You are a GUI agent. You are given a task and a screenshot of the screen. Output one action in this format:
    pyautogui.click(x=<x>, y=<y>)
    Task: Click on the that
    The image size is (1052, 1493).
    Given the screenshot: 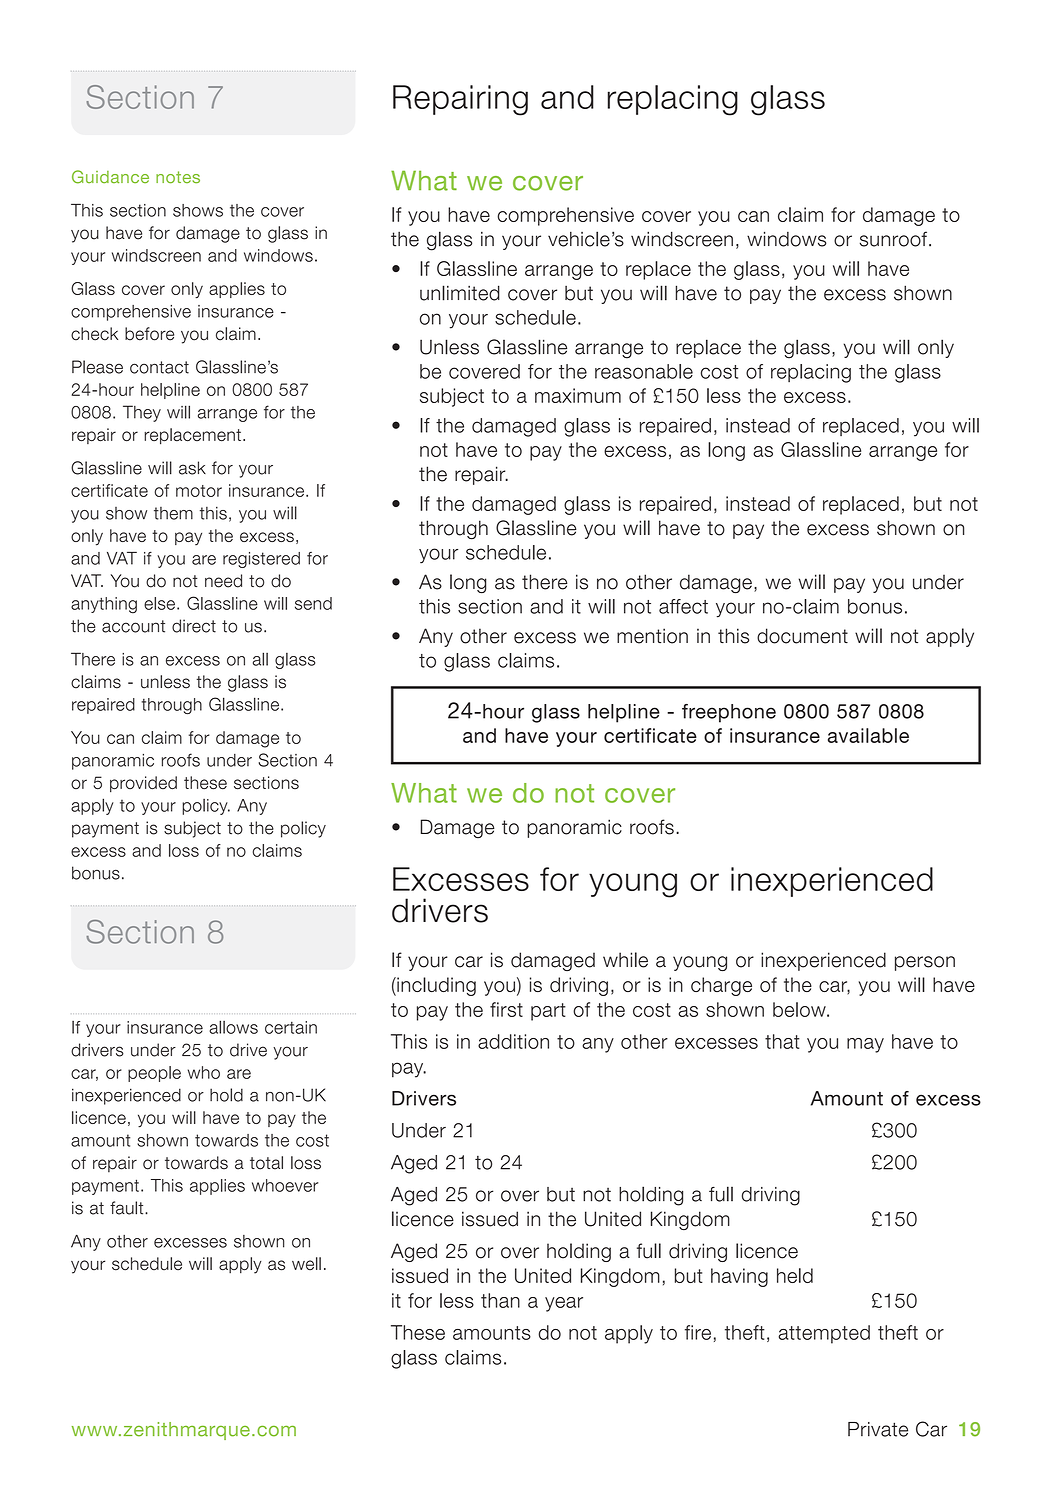 What is the action you would take?
    pyautogui.click(x=782, y=1041)
